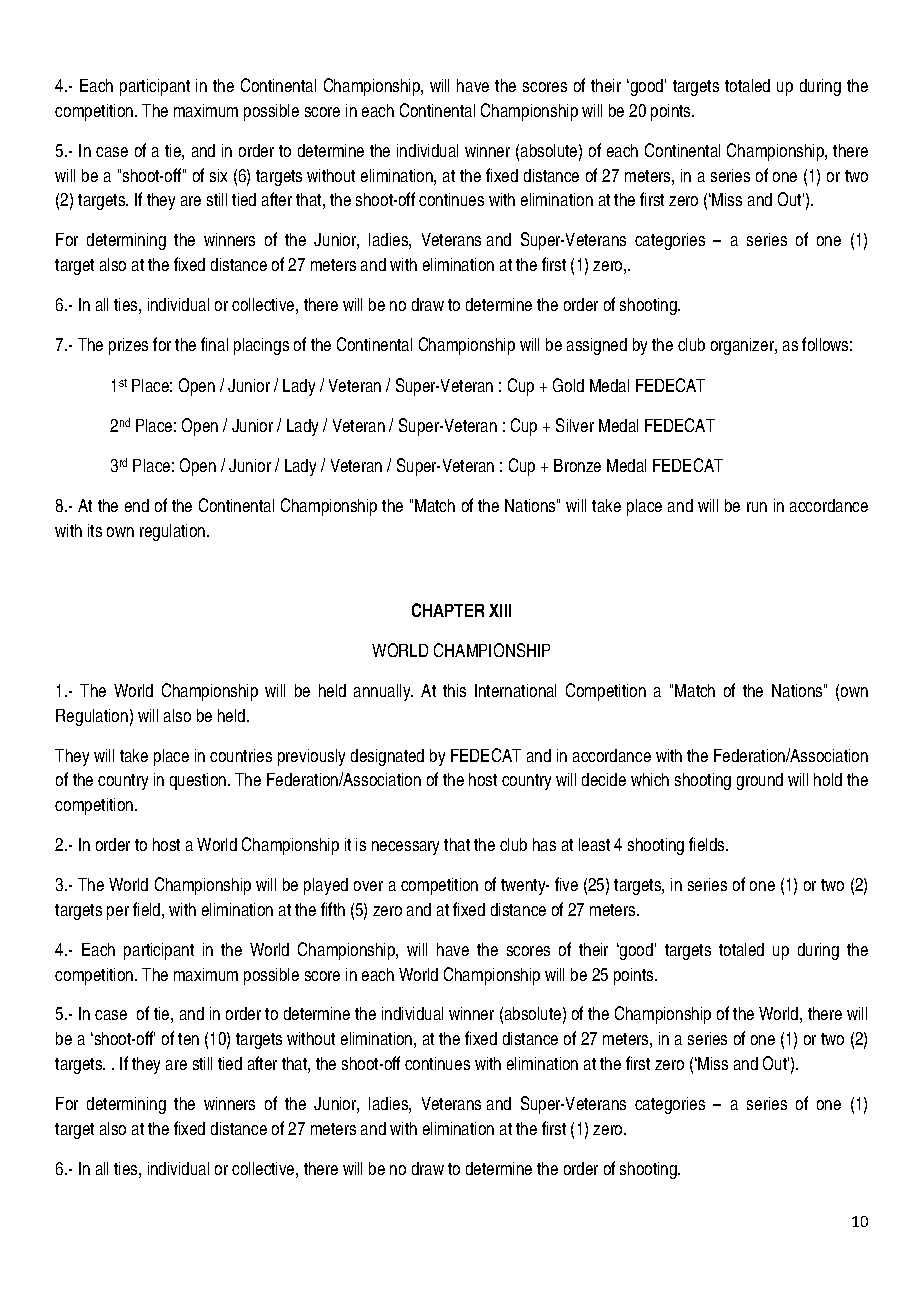  Describe the element at coordinates (333, 909) in the screenshot. I see `fifth` at that location.
